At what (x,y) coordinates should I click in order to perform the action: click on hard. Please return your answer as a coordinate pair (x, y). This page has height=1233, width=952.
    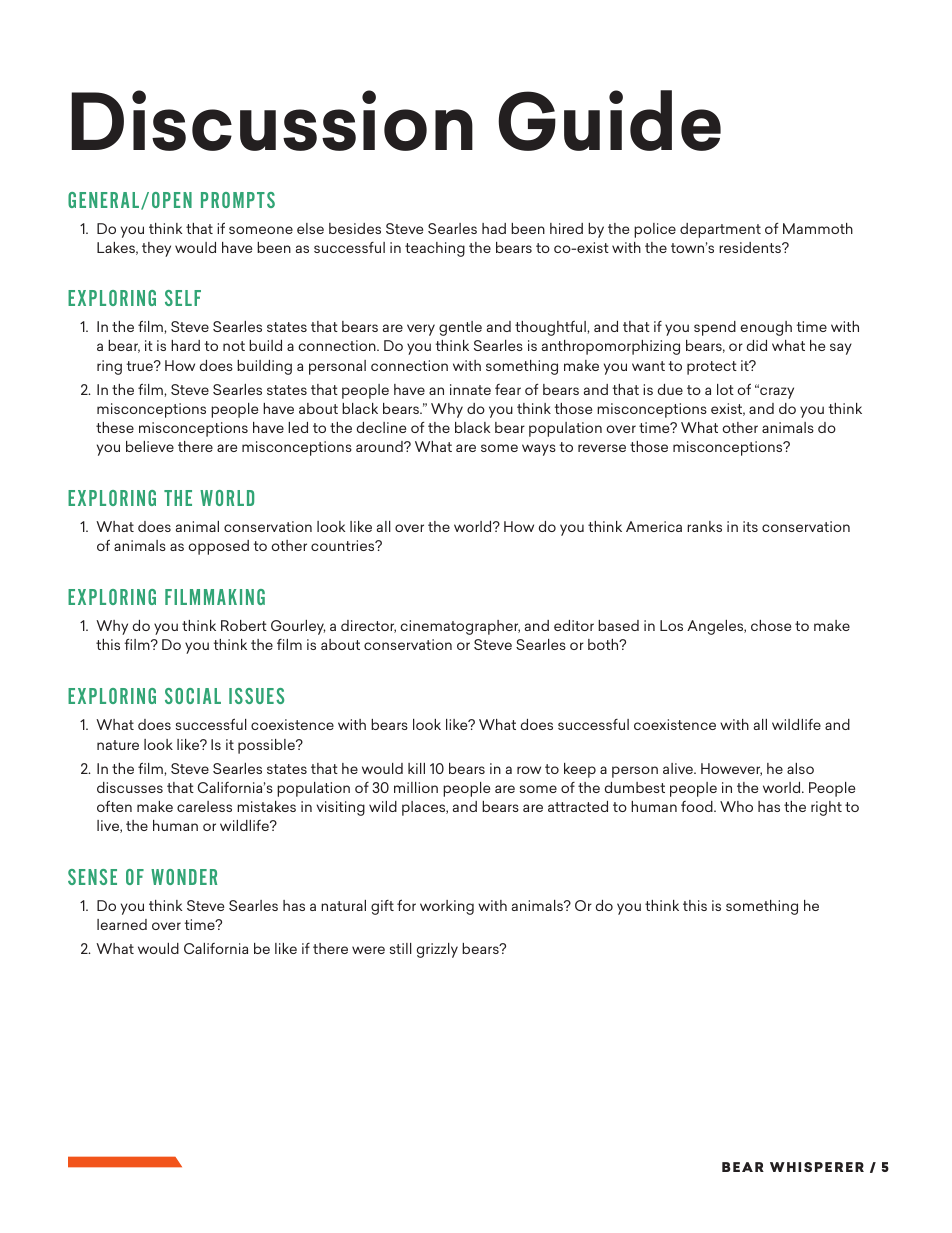
    Looking at the image, I should click on (185, 345).
